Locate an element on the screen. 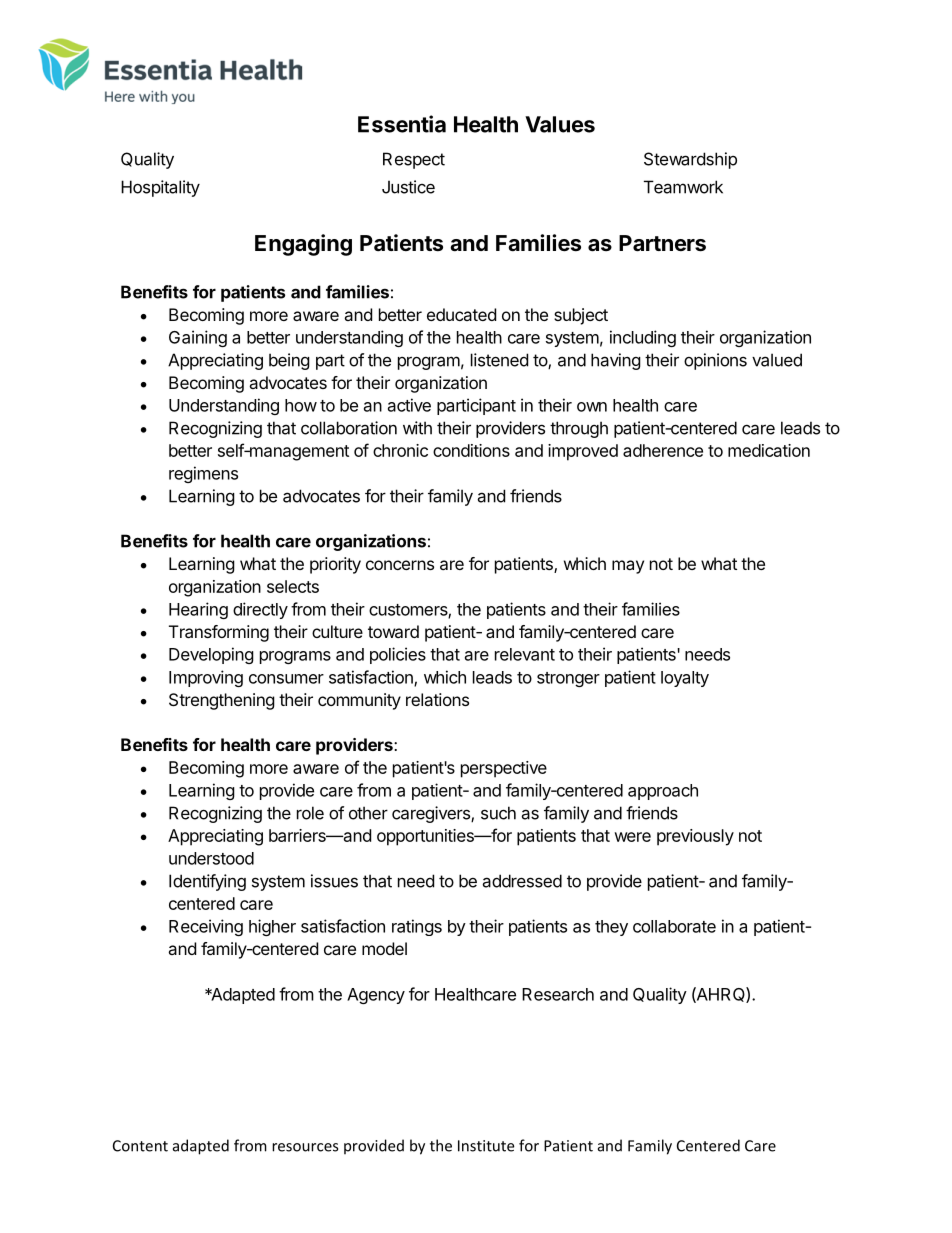 Image resolution: width=952 pixels, height=1233 pixels. Content is located at coordinates (140, 1146).
